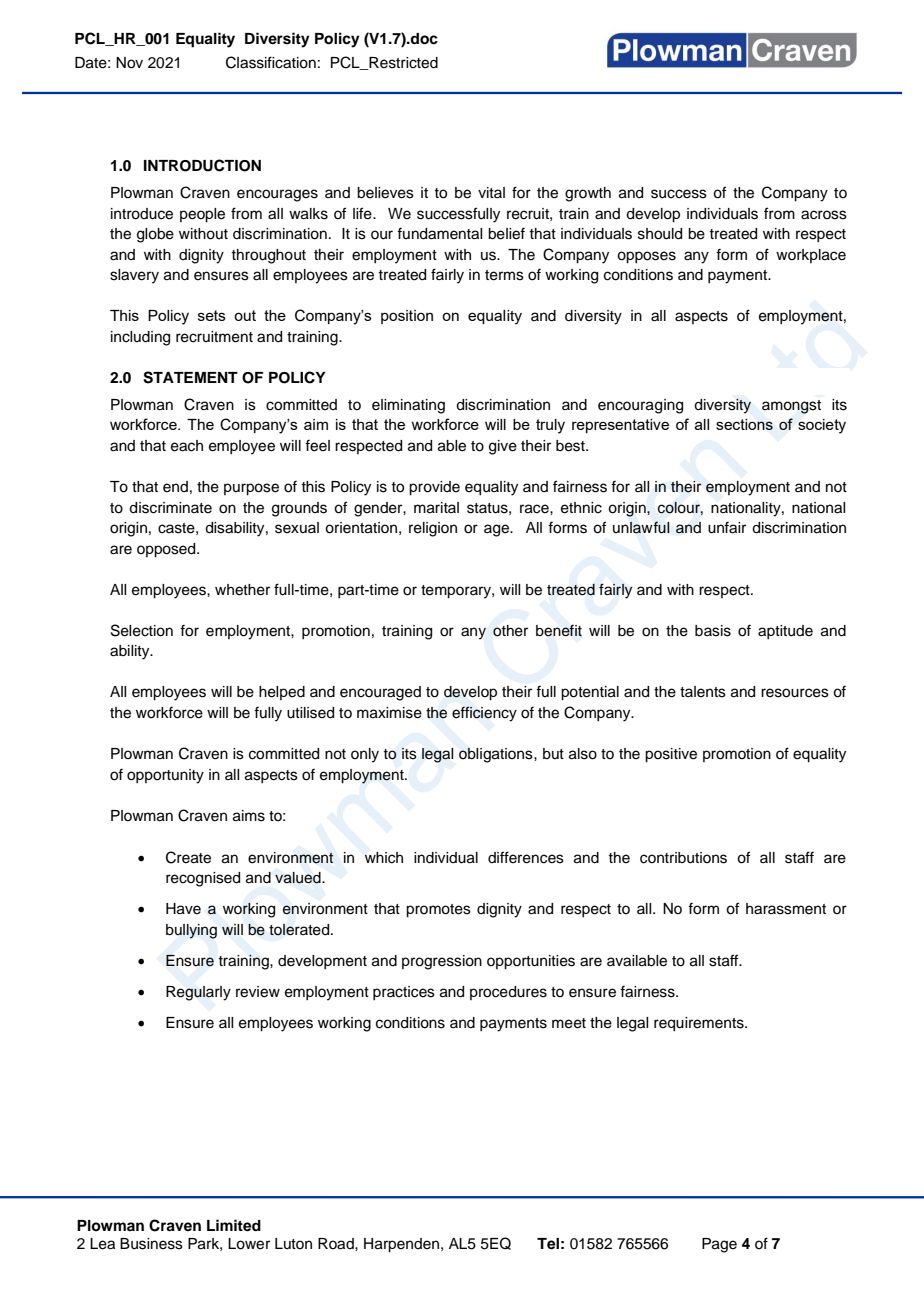 This screenshot has height=1308, width=924. Describe the element at coordinates (510, 631) in the screenshot. I see `other` at that location.
